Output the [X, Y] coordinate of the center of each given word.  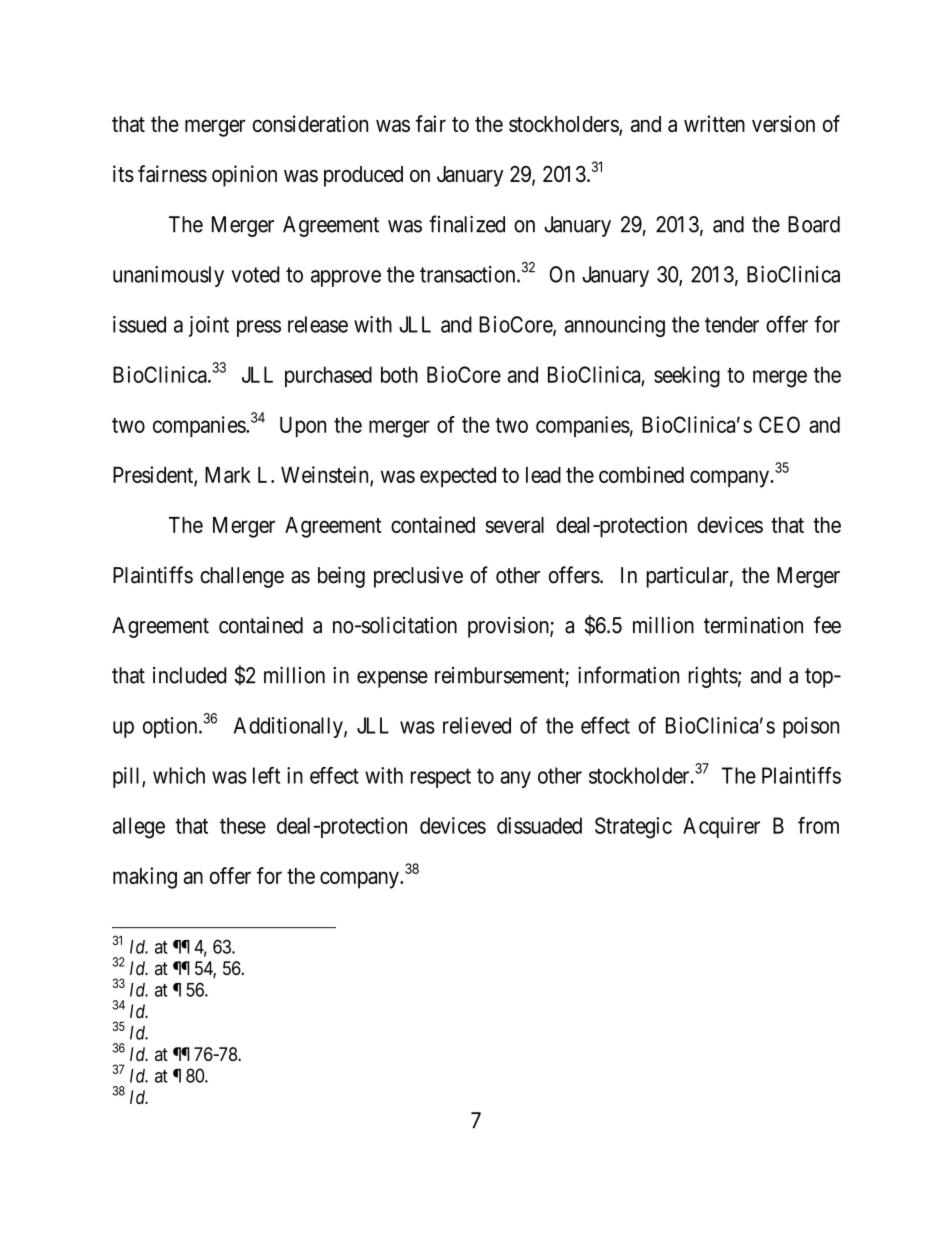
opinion [244, 176]
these [243, 825]
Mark [228, 475]
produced [363, 176]
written [714, 123]
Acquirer [721, 827]
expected [458, 477]
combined [641, 474]
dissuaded [539, 825]
